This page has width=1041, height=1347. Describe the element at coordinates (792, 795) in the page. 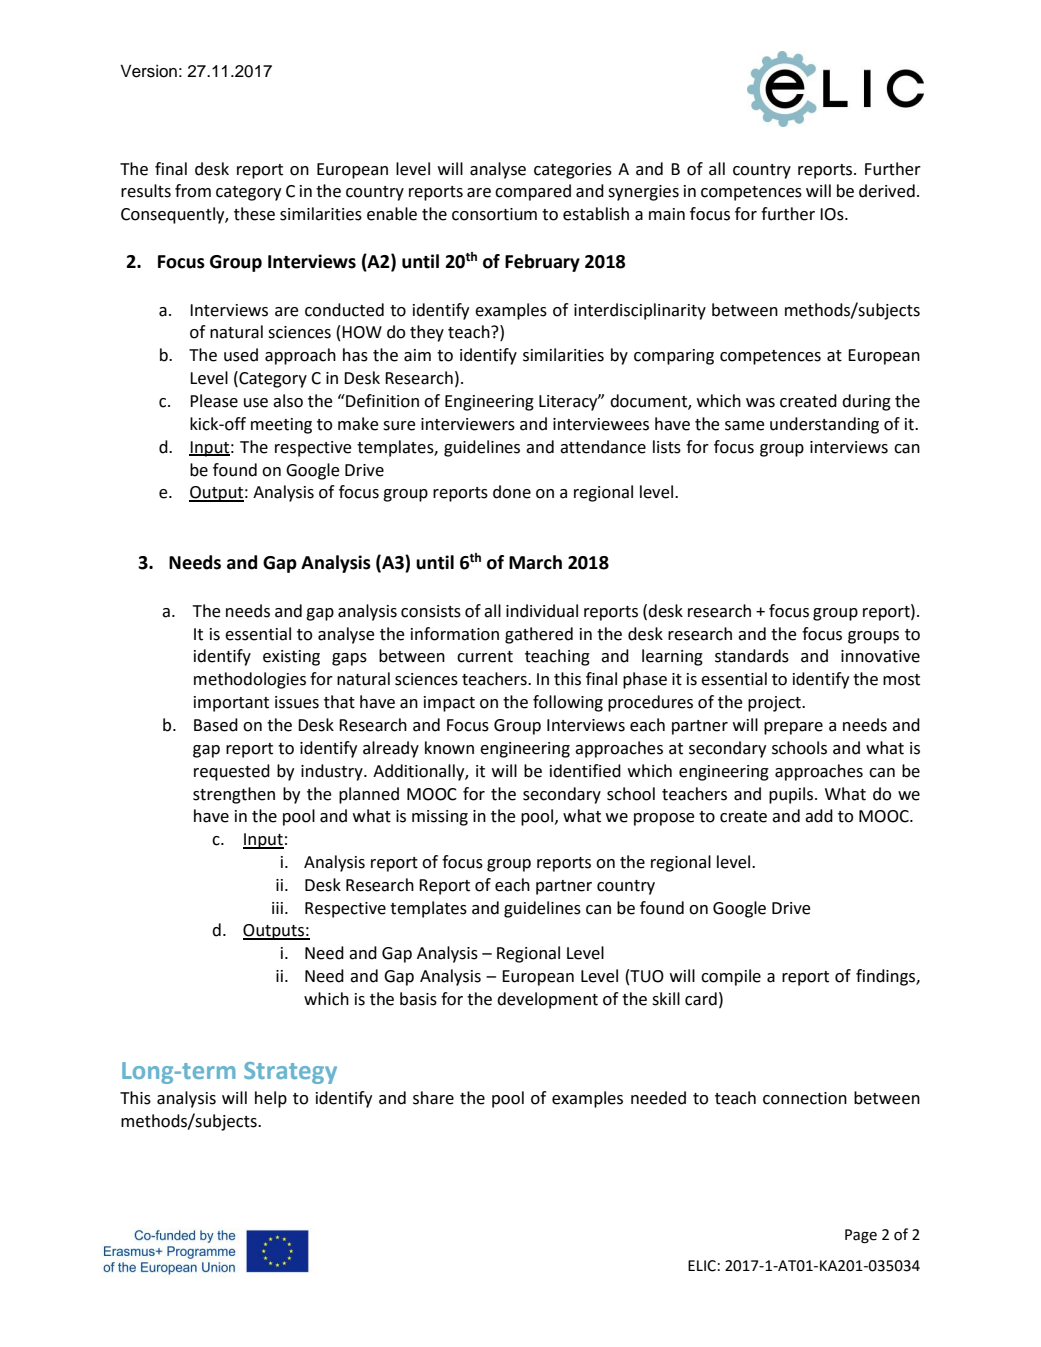

I see `pupils` at that location.
